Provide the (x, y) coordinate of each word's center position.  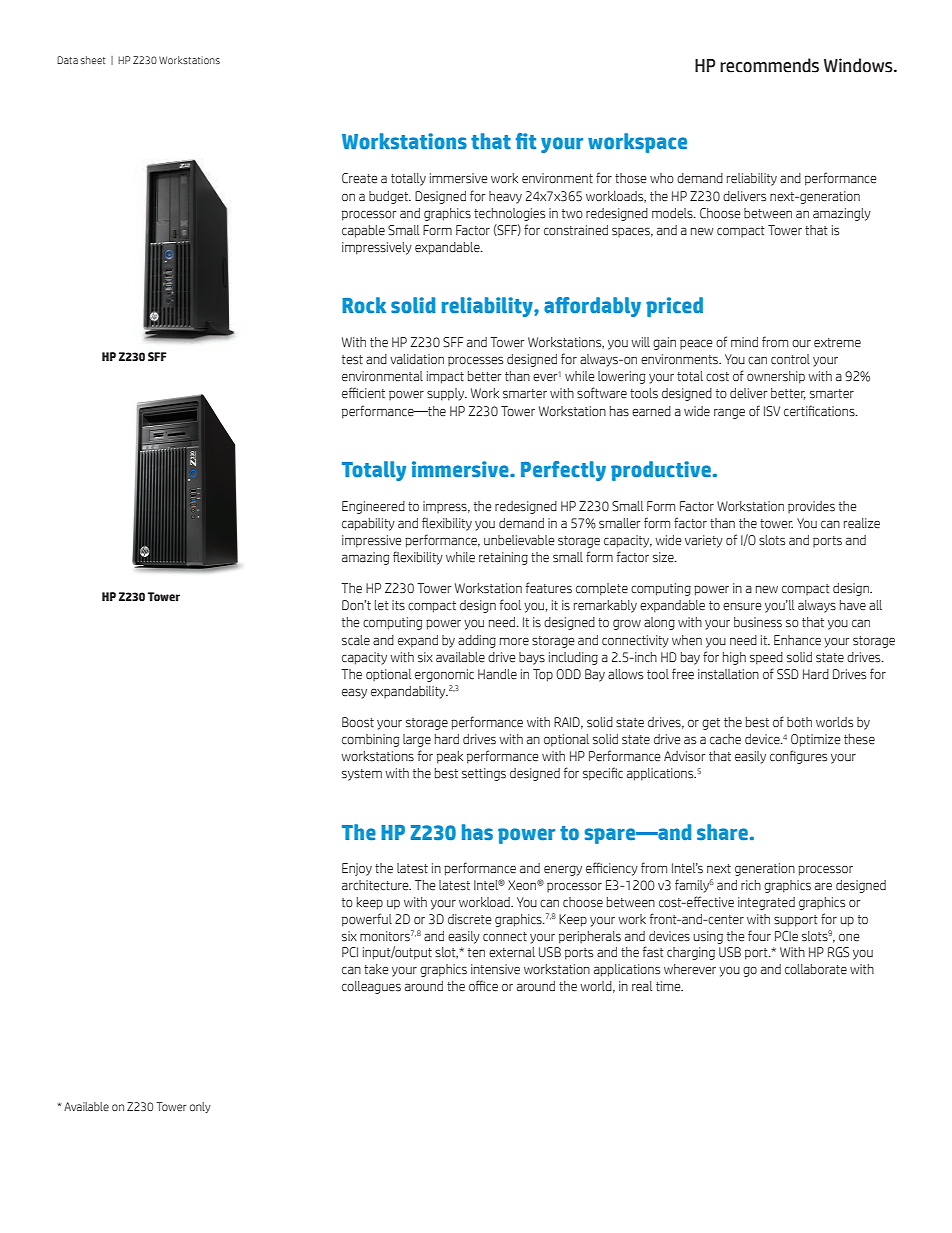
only (200, 1107)
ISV (772, 411)
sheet (93, 60)
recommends (769, 65)
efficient (363, 393)
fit (526, 141)
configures (798, 757)
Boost (358, 722)
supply (446, 394)
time (669, 986)
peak (450, 757)
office (483, 986)
